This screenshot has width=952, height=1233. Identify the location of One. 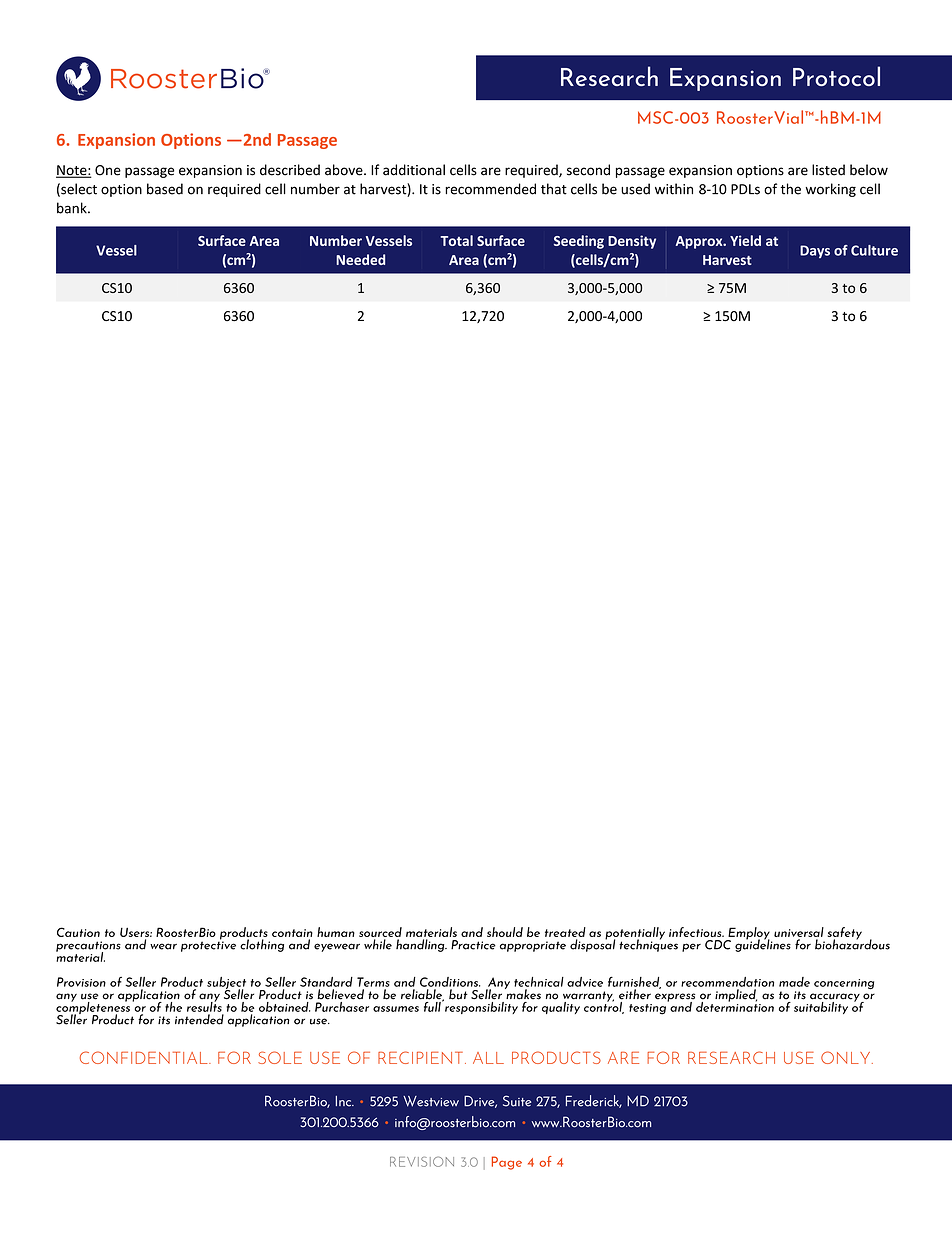
(108, 170).
